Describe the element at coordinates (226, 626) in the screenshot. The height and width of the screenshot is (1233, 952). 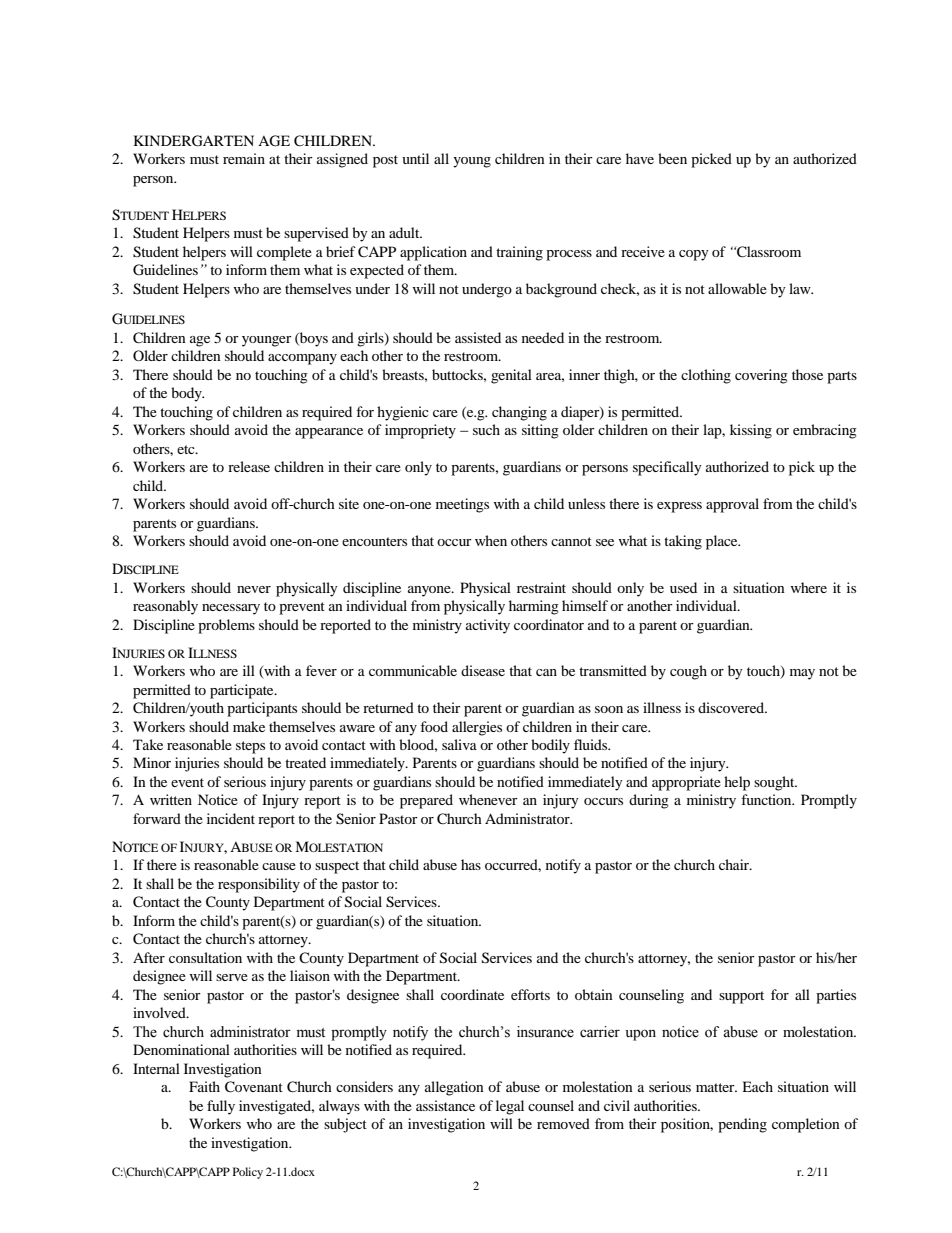
I see `problems` at that location.
